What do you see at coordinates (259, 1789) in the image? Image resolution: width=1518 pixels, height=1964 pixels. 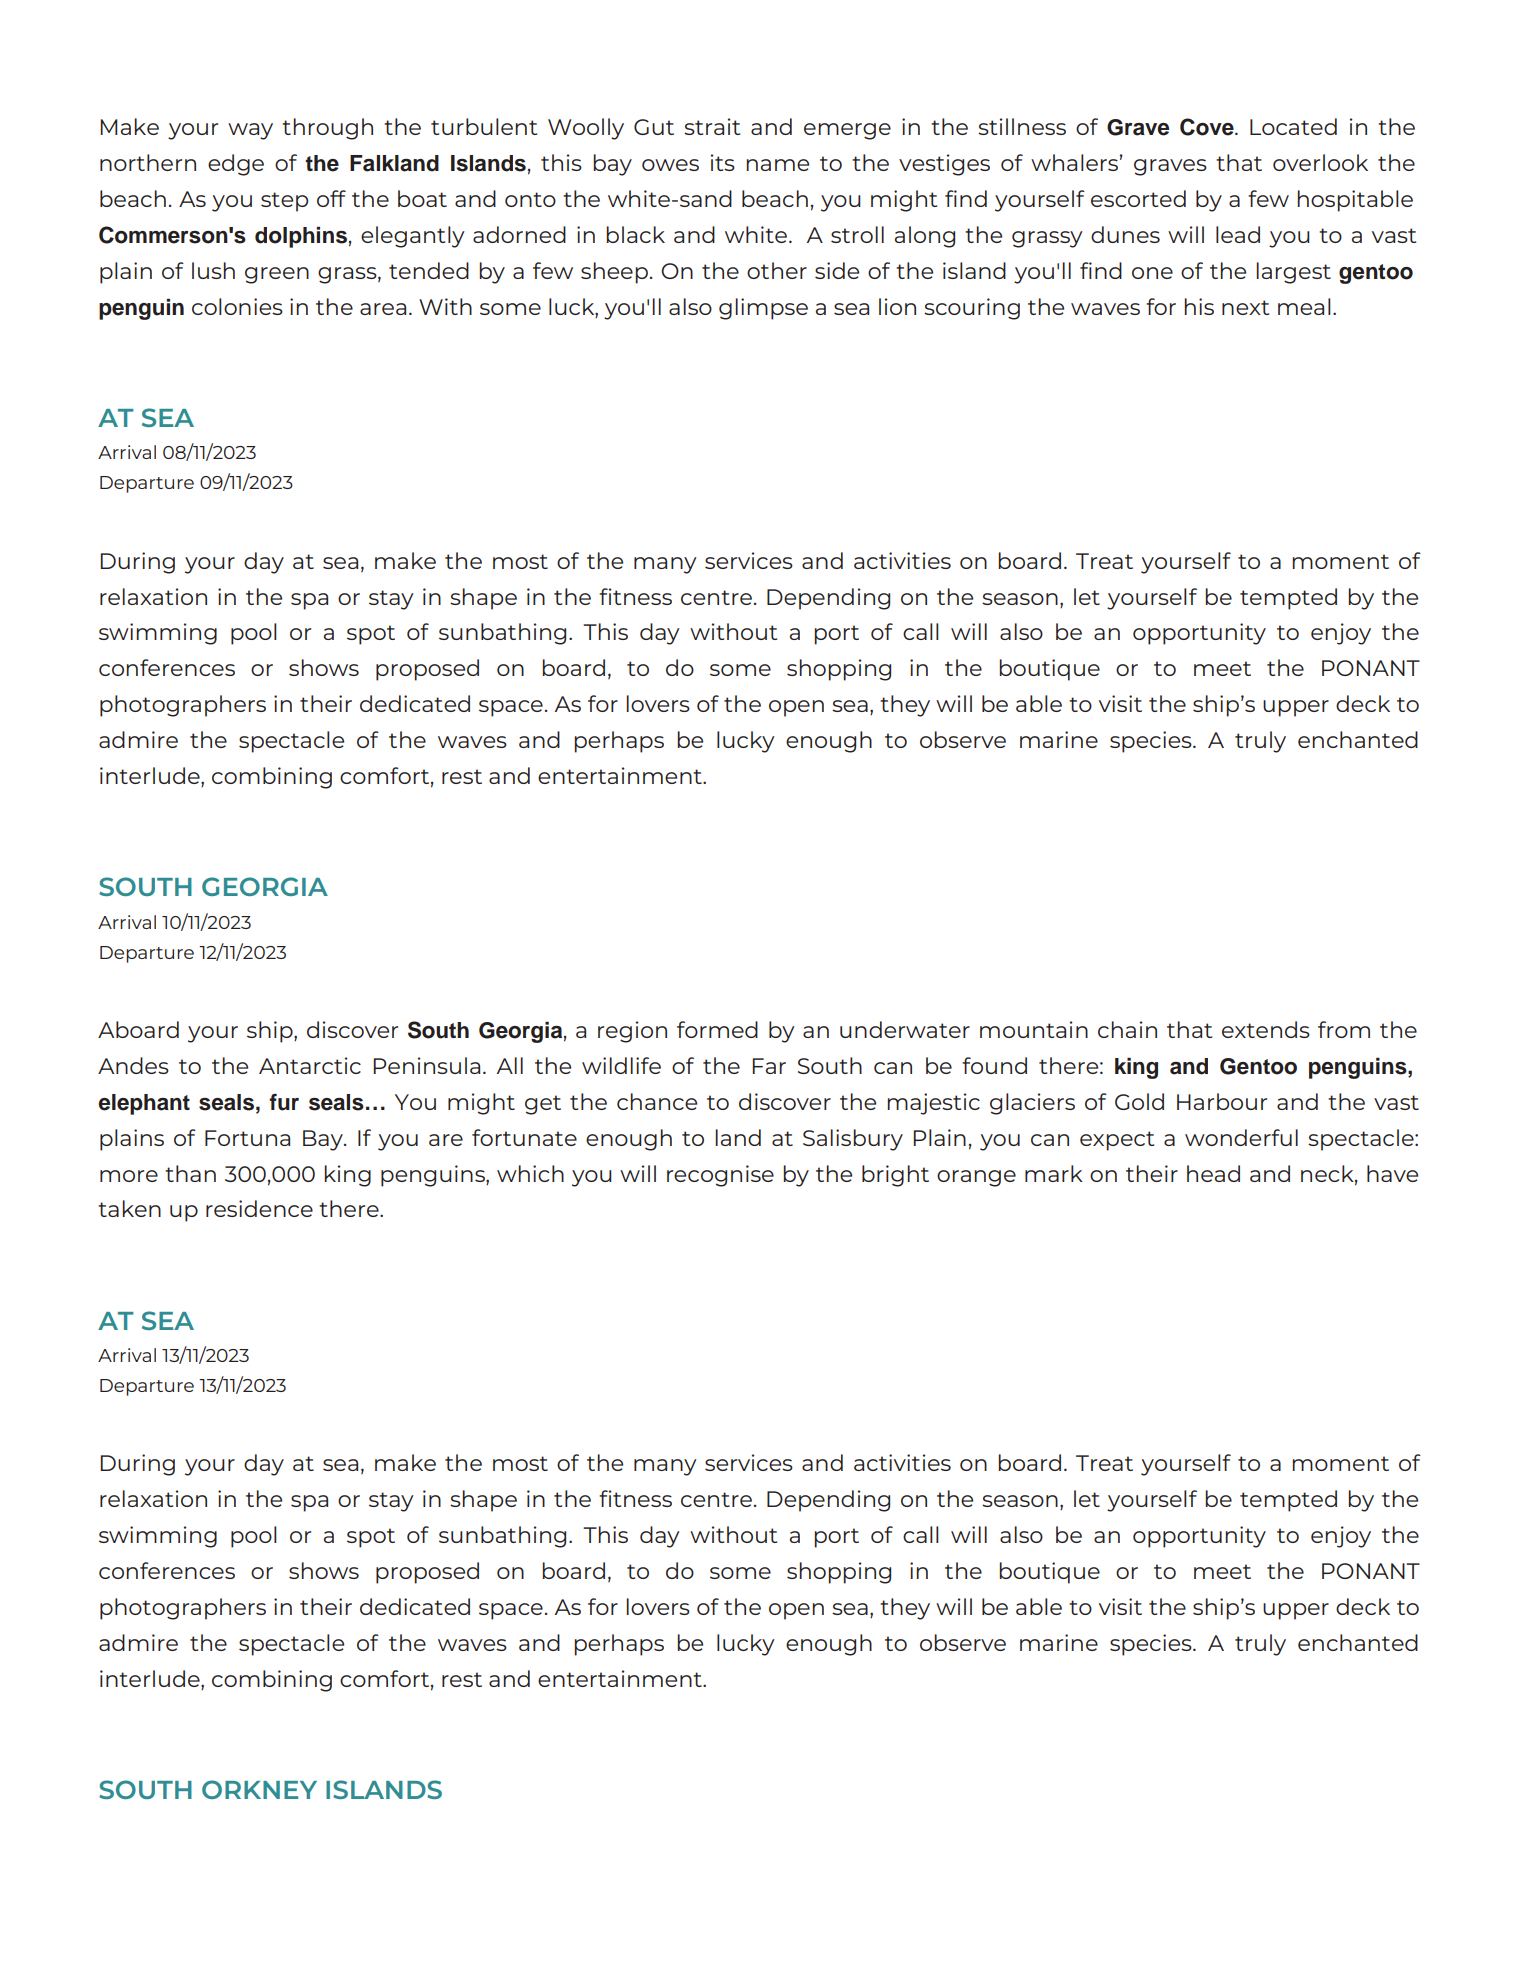 I see `ORKNEY` at bounding box center [259, 1789].
